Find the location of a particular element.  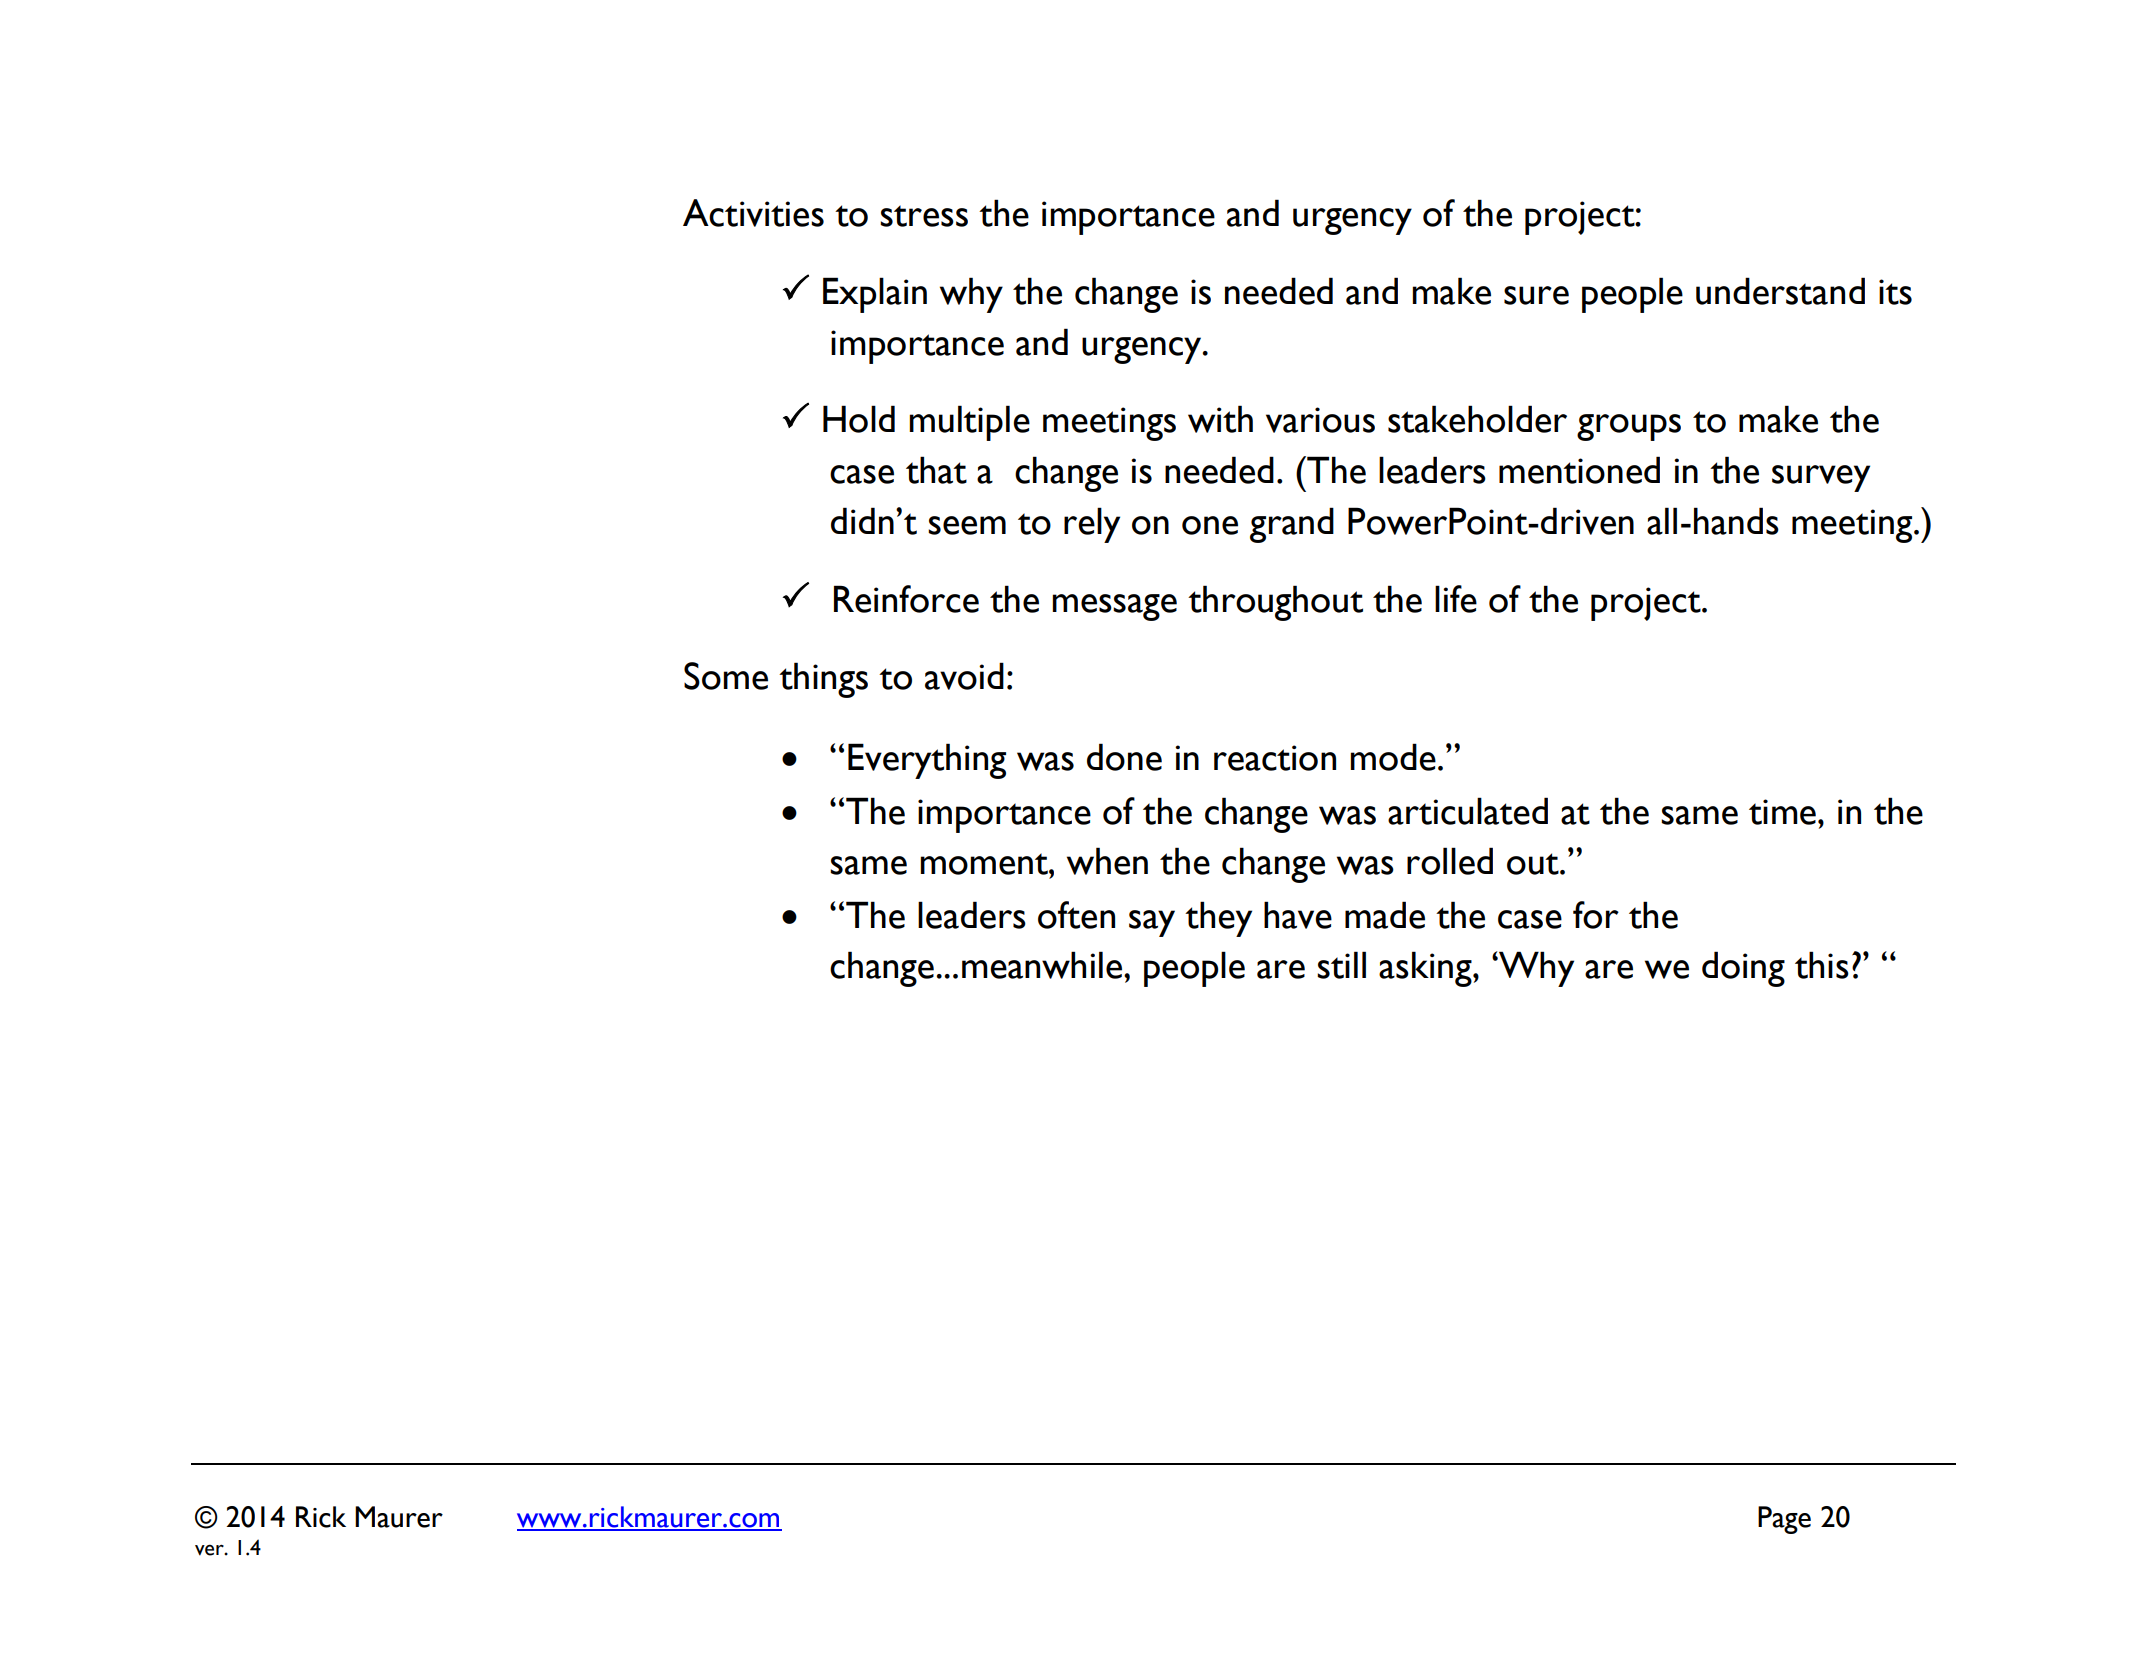

Explain is located at coordinates (875, 295).
